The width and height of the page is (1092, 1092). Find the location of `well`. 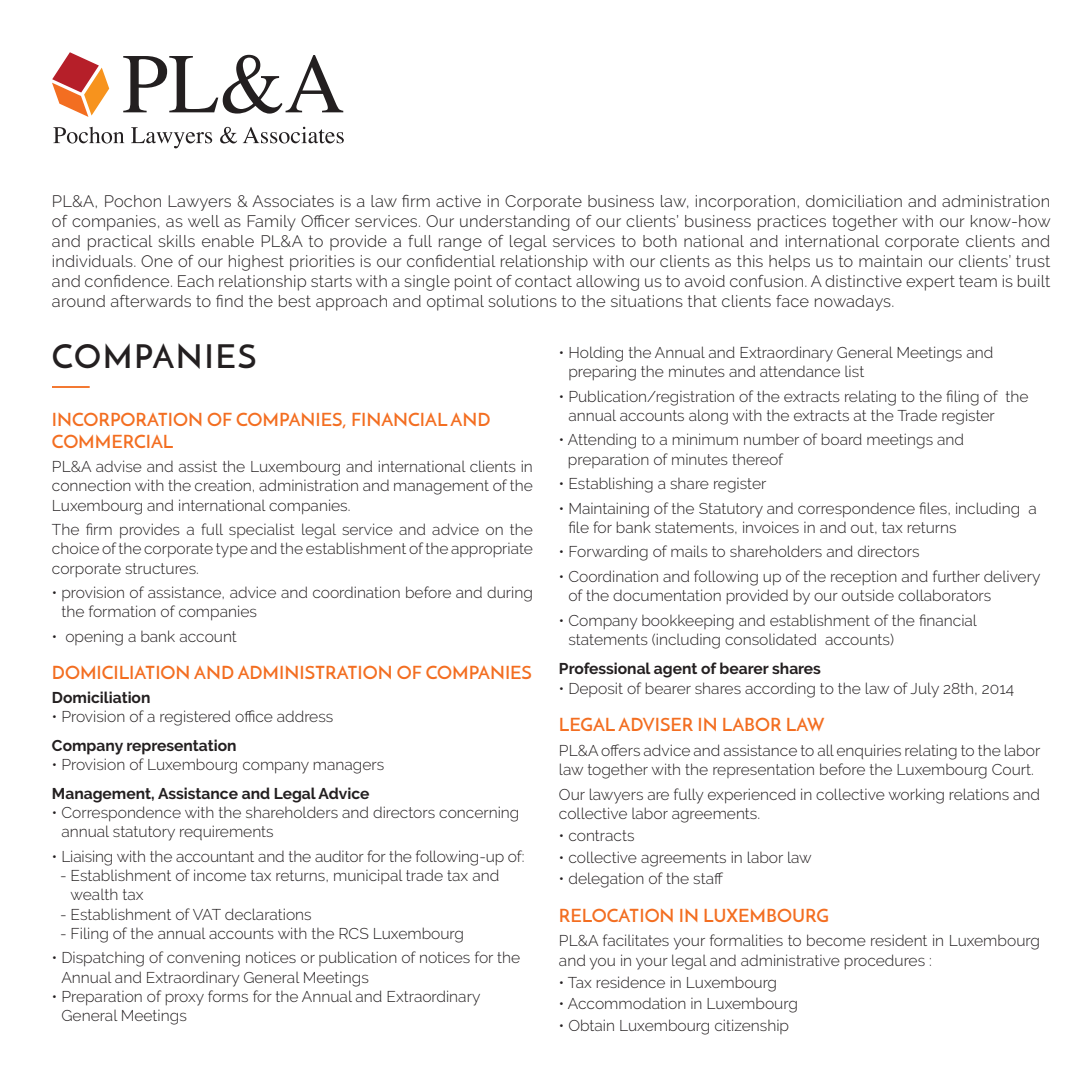

well is located at coordinates (204, 221).
